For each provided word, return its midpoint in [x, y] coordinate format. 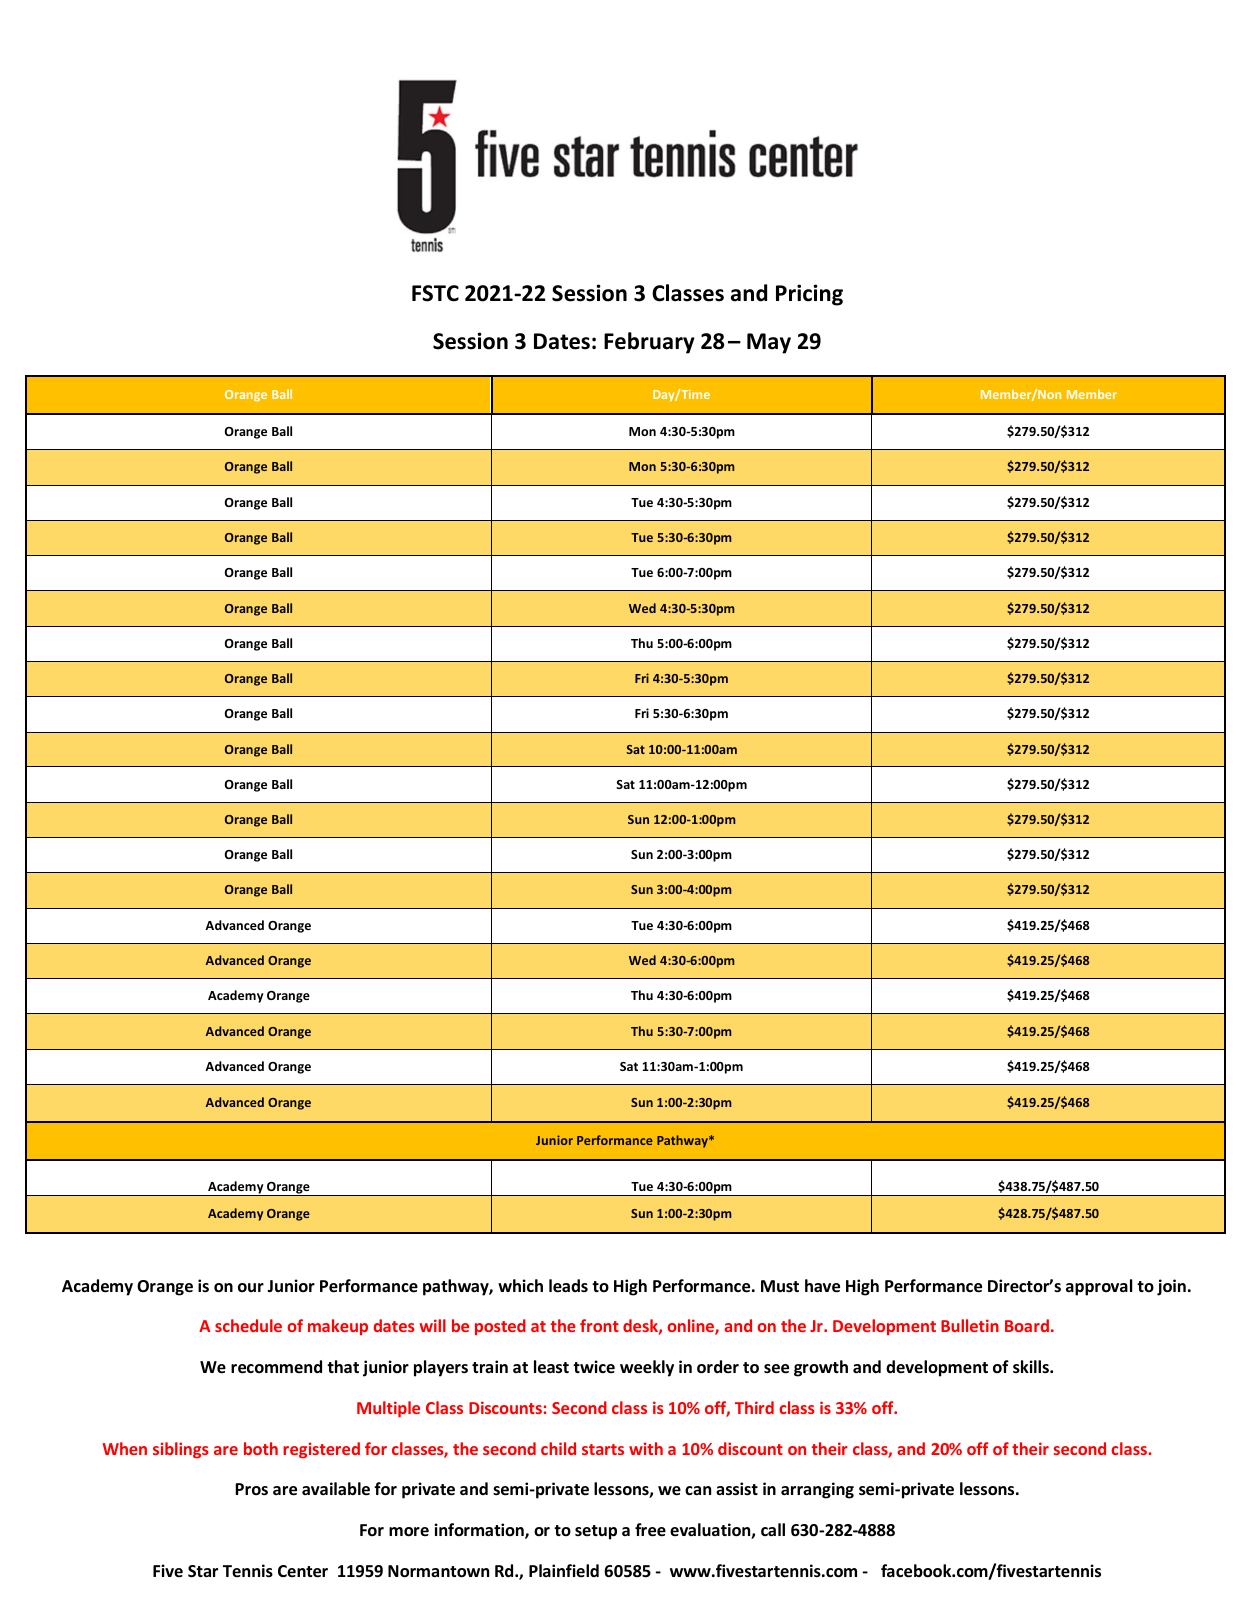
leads [568, 1286]
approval [1099, 1287]
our [251, 1287]
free [650, 1530]
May [769, 343]
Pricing [809, 295]
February [649, 343]
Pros [251, 1489]
